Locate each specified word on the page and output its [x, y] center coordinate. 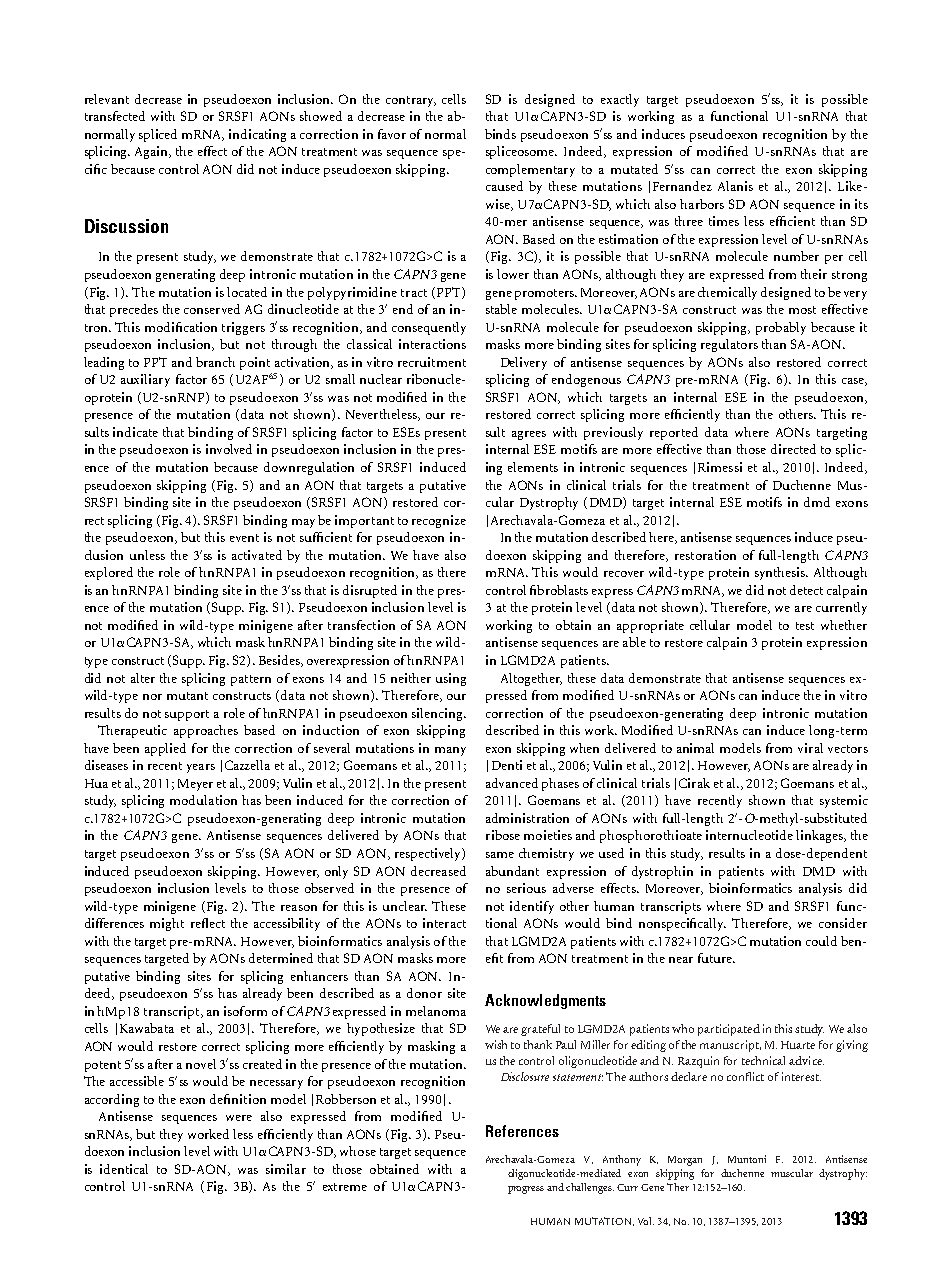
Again [153, 152]
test [805, 626]
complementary [530, 170]
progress [526, 1190]
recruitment [432, 362]
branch [215, 362]
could [821, 941]
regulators [729, 345]
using [451, 679]
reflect [208, 923]
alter [143, 678]
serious [526, 888]
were [239, 1118]
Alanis [735, 186]
